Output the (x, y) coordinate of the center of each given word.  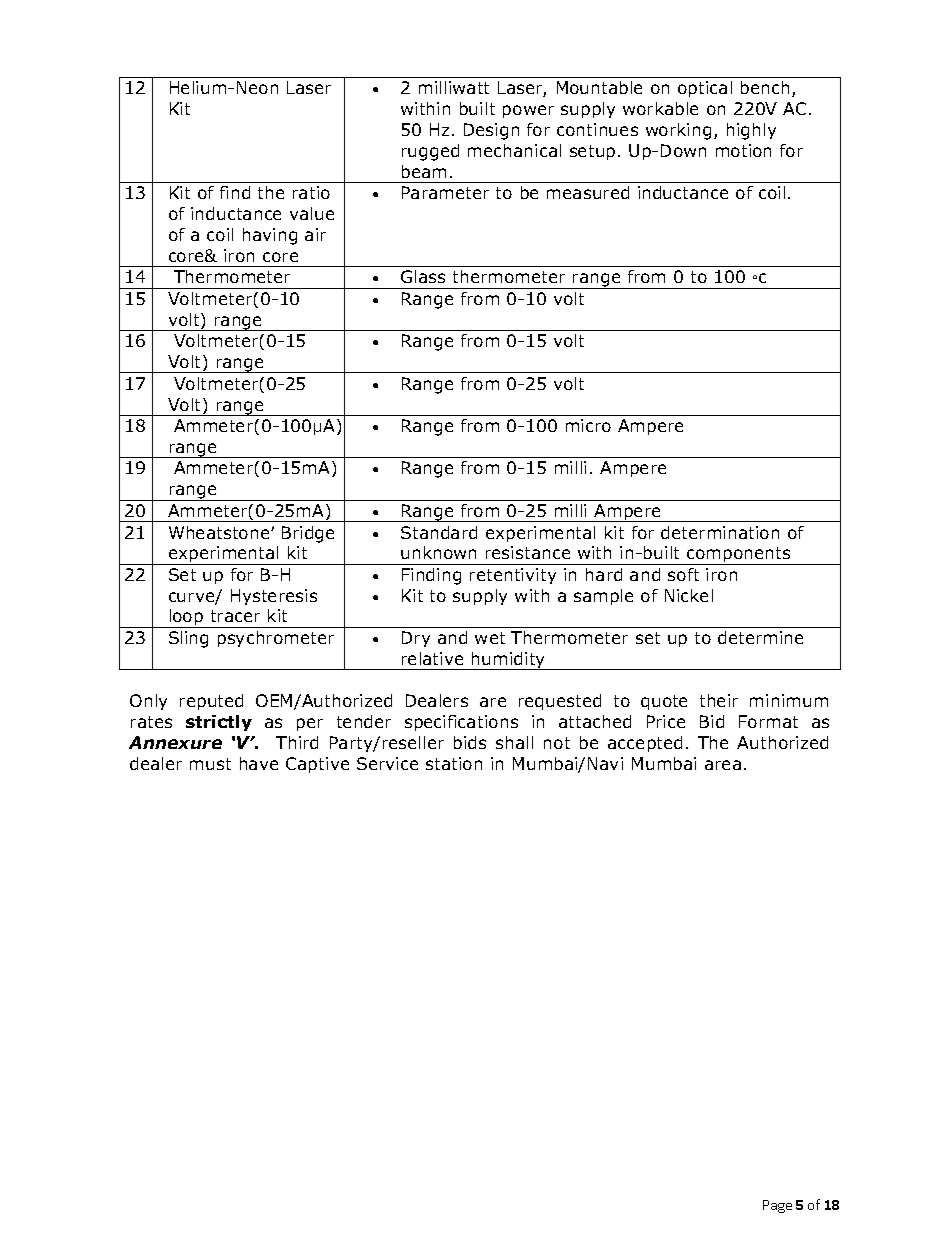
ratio (311, 192)
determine (760, 637)
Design (491, 131)
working (678, 131)
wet (490, 638)
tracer (235, 616)
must (210, 764)
